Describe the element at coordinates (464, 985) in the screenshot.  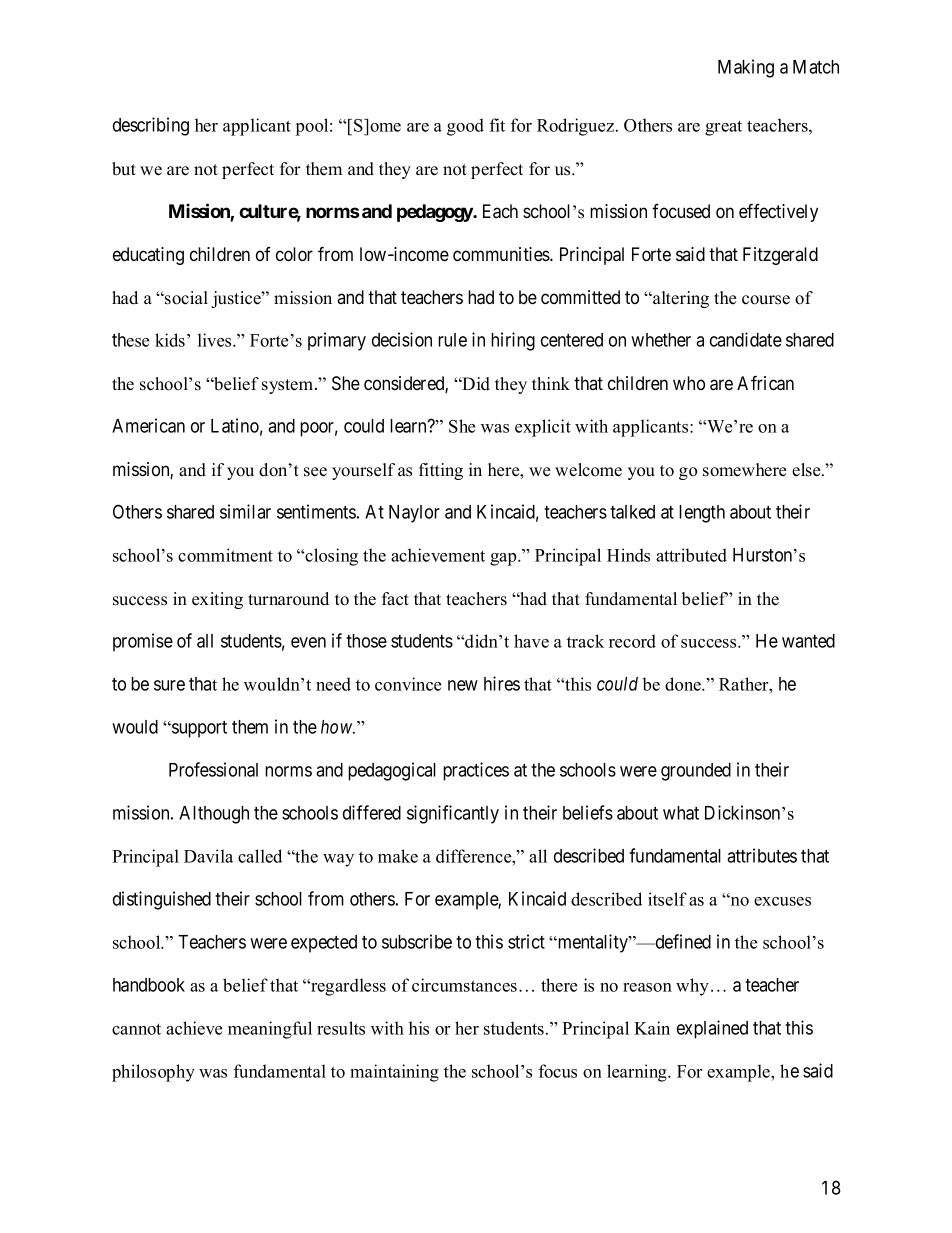
I see `circumstances` at that location.
